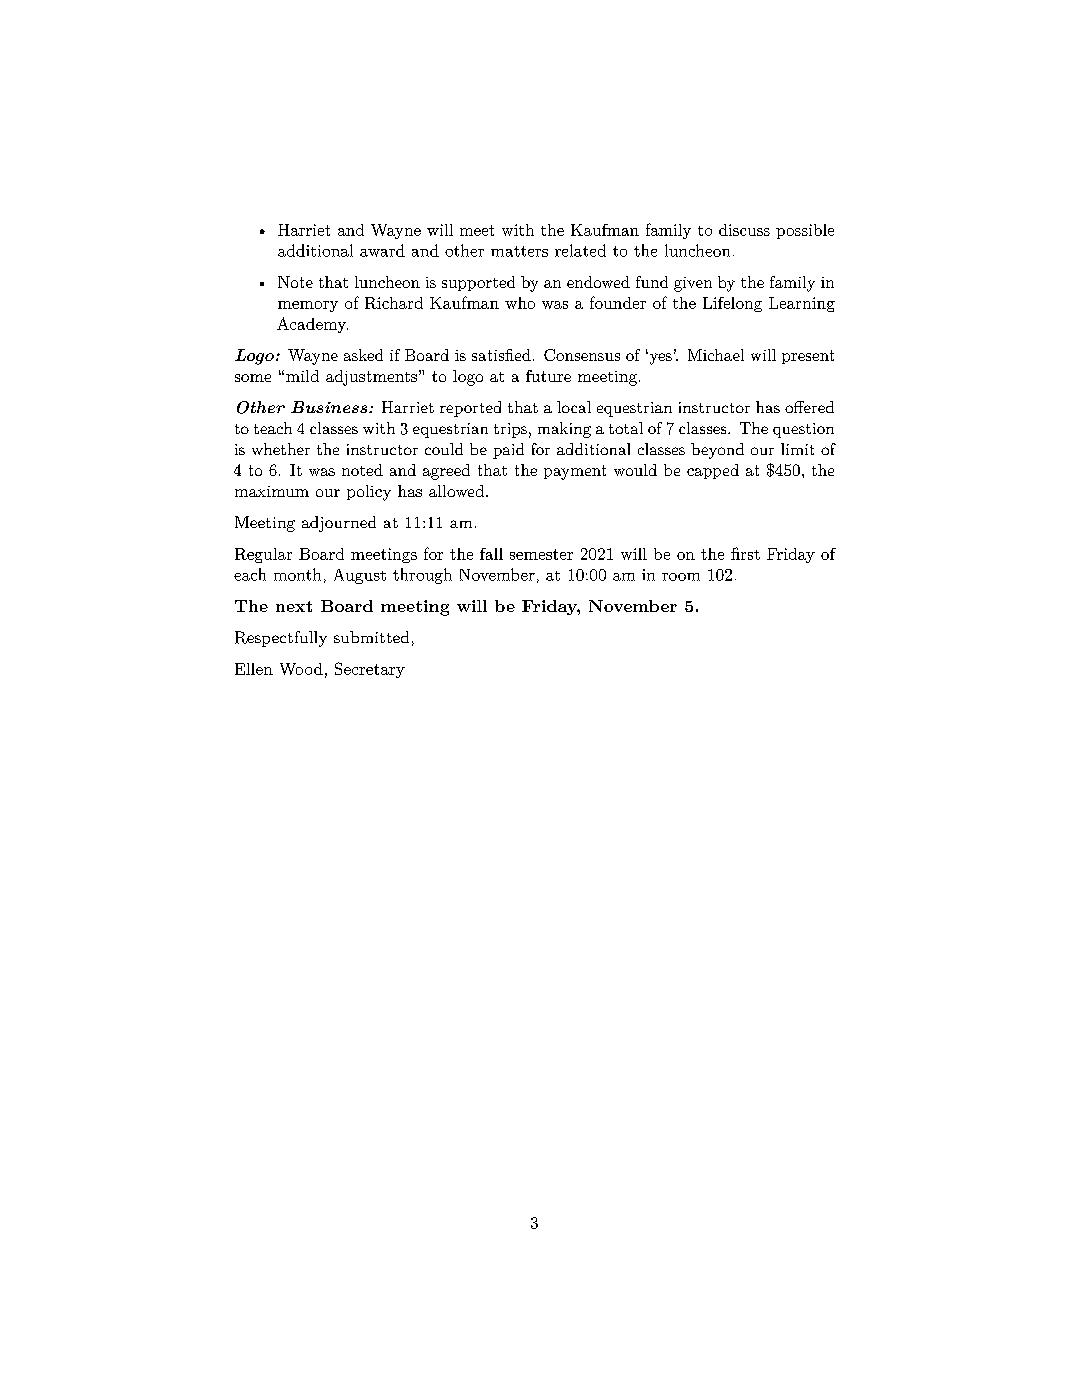 This image has width=1070, height=1385. Describe the element at coordinates (370, 670) in the image. I see `Secretary` at that location.
